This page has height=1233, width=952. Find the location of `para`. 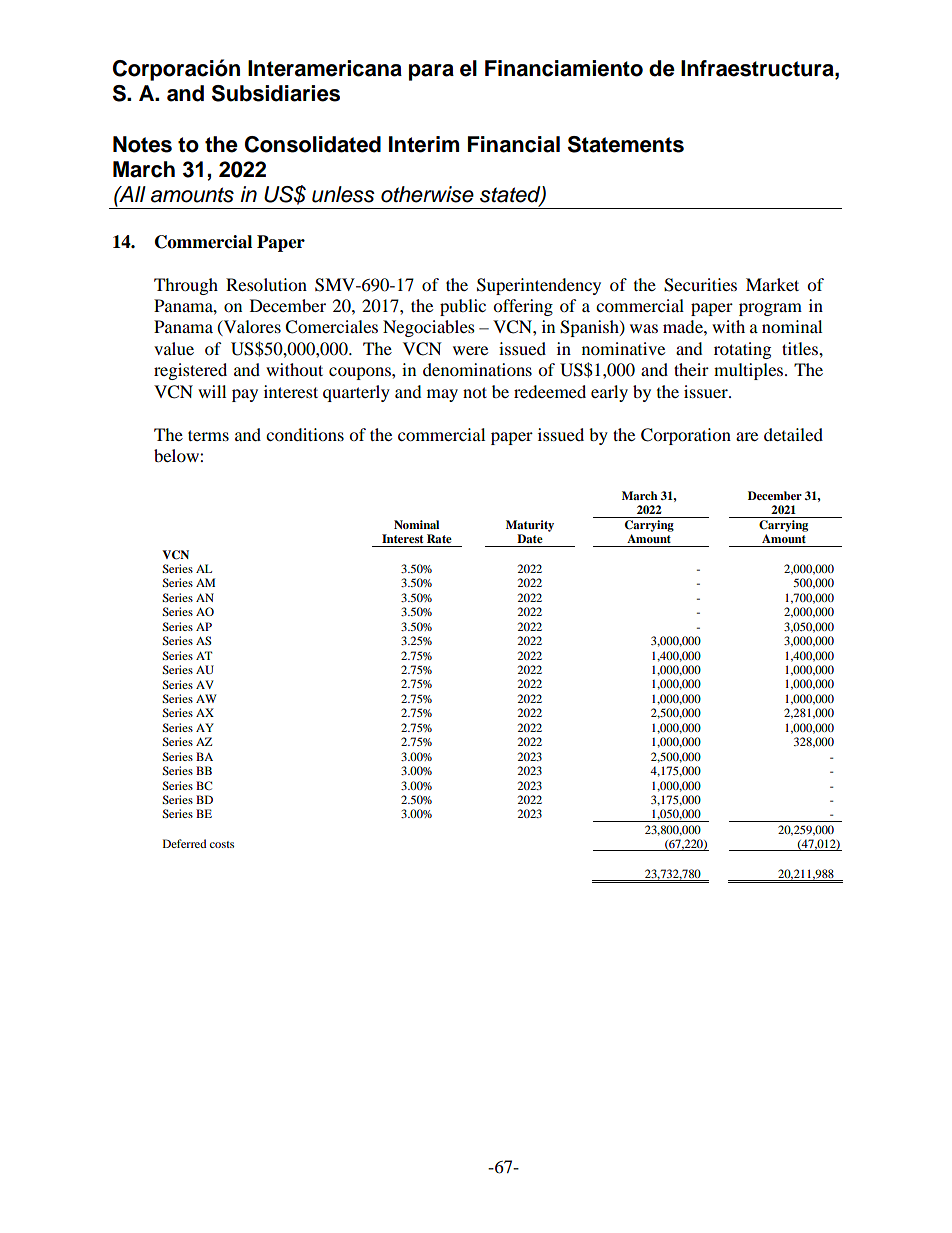

para is located at coordinates (431, 72).
